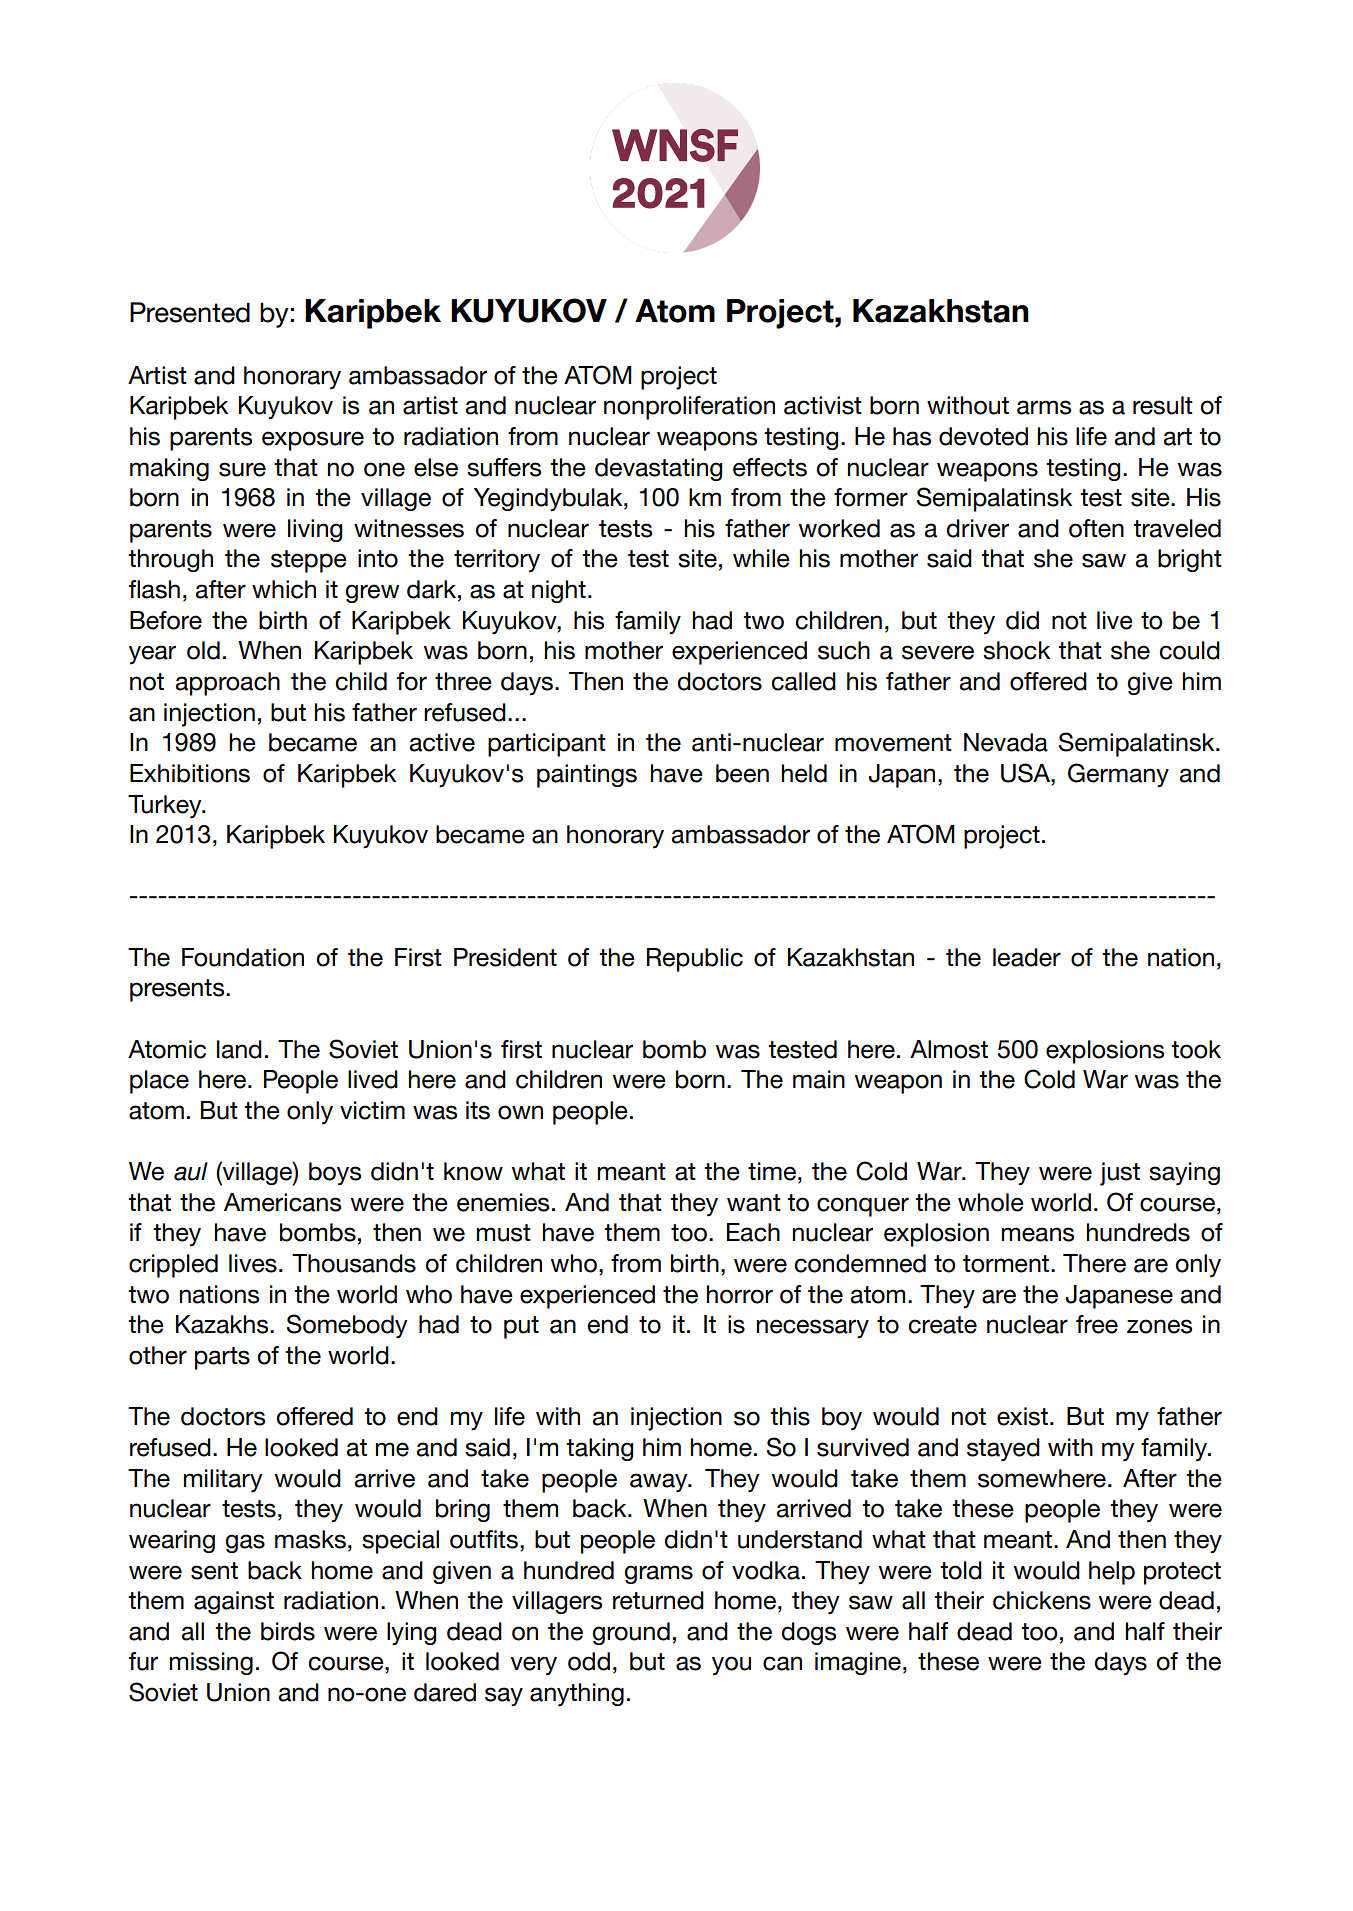  Describe the element at coordinates (1042, 1600) in the document. I see `chickens` at that location.
